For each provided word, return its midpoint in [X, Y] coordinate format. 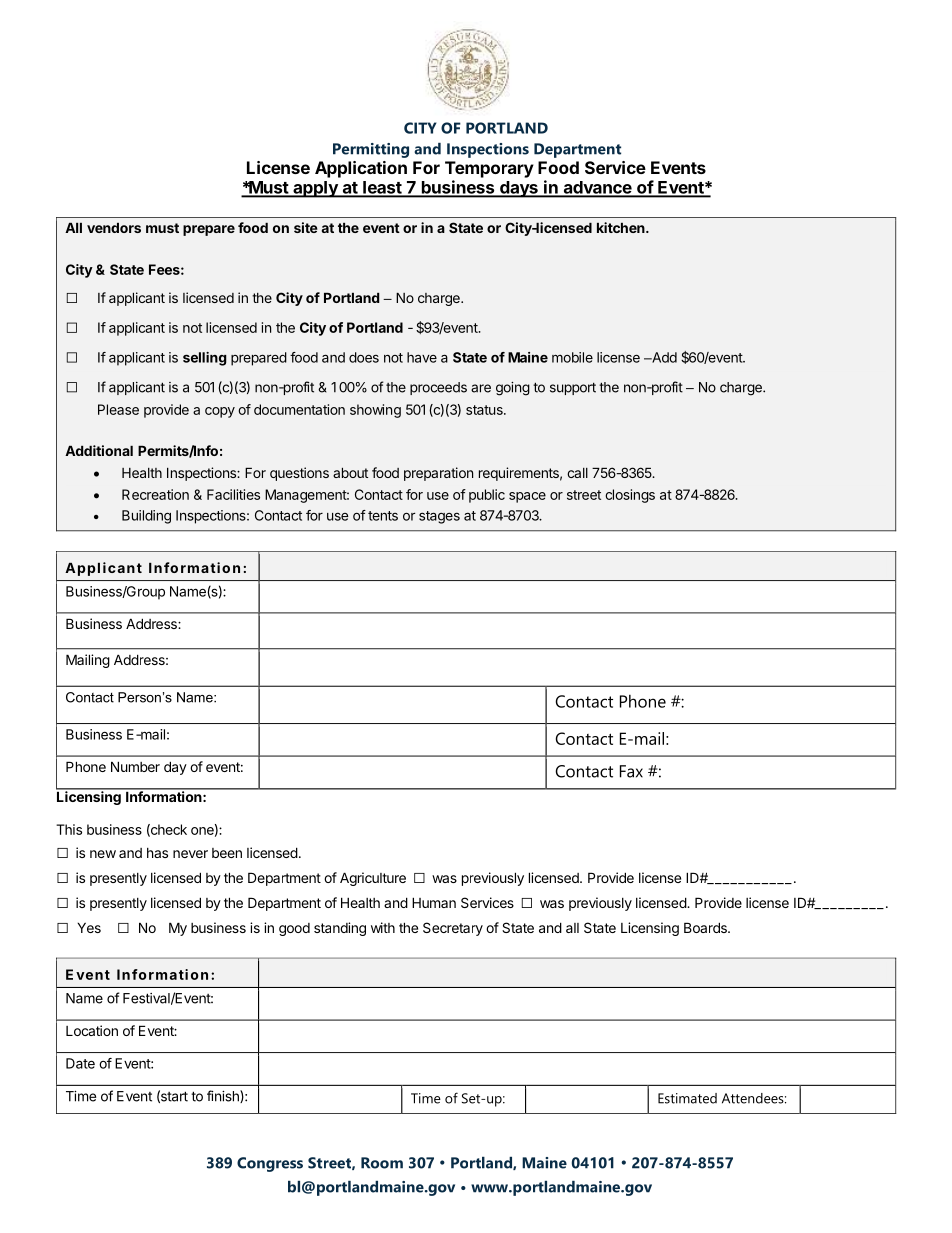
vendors [114, 228]
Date [80, 1063]
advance [597, 188]
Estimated [687, 1098]
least [382, 188]
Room [382, 1163]
